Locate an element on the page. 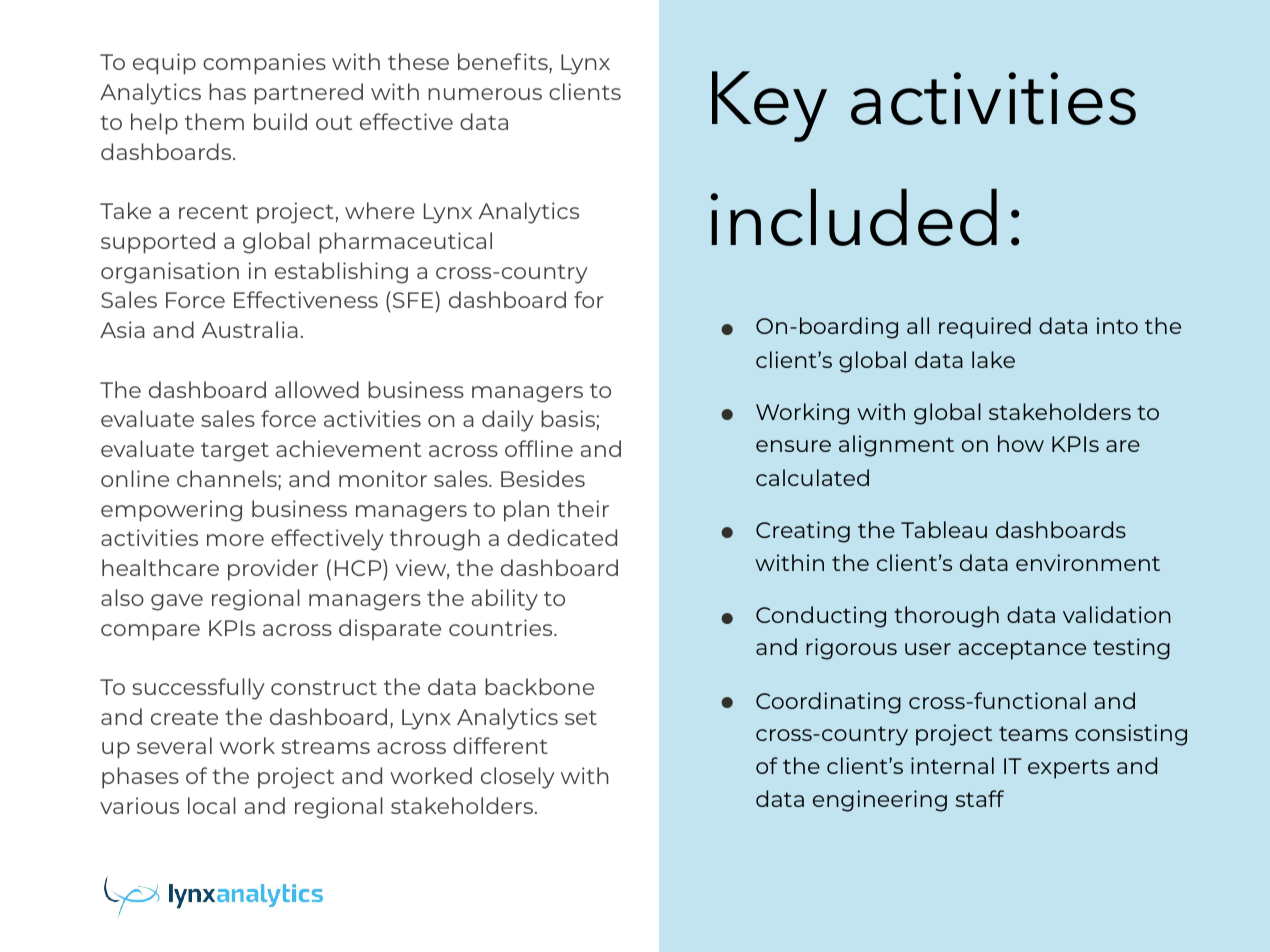 The image size is (1270, 952). companies is located at coordinates (264, 64).
